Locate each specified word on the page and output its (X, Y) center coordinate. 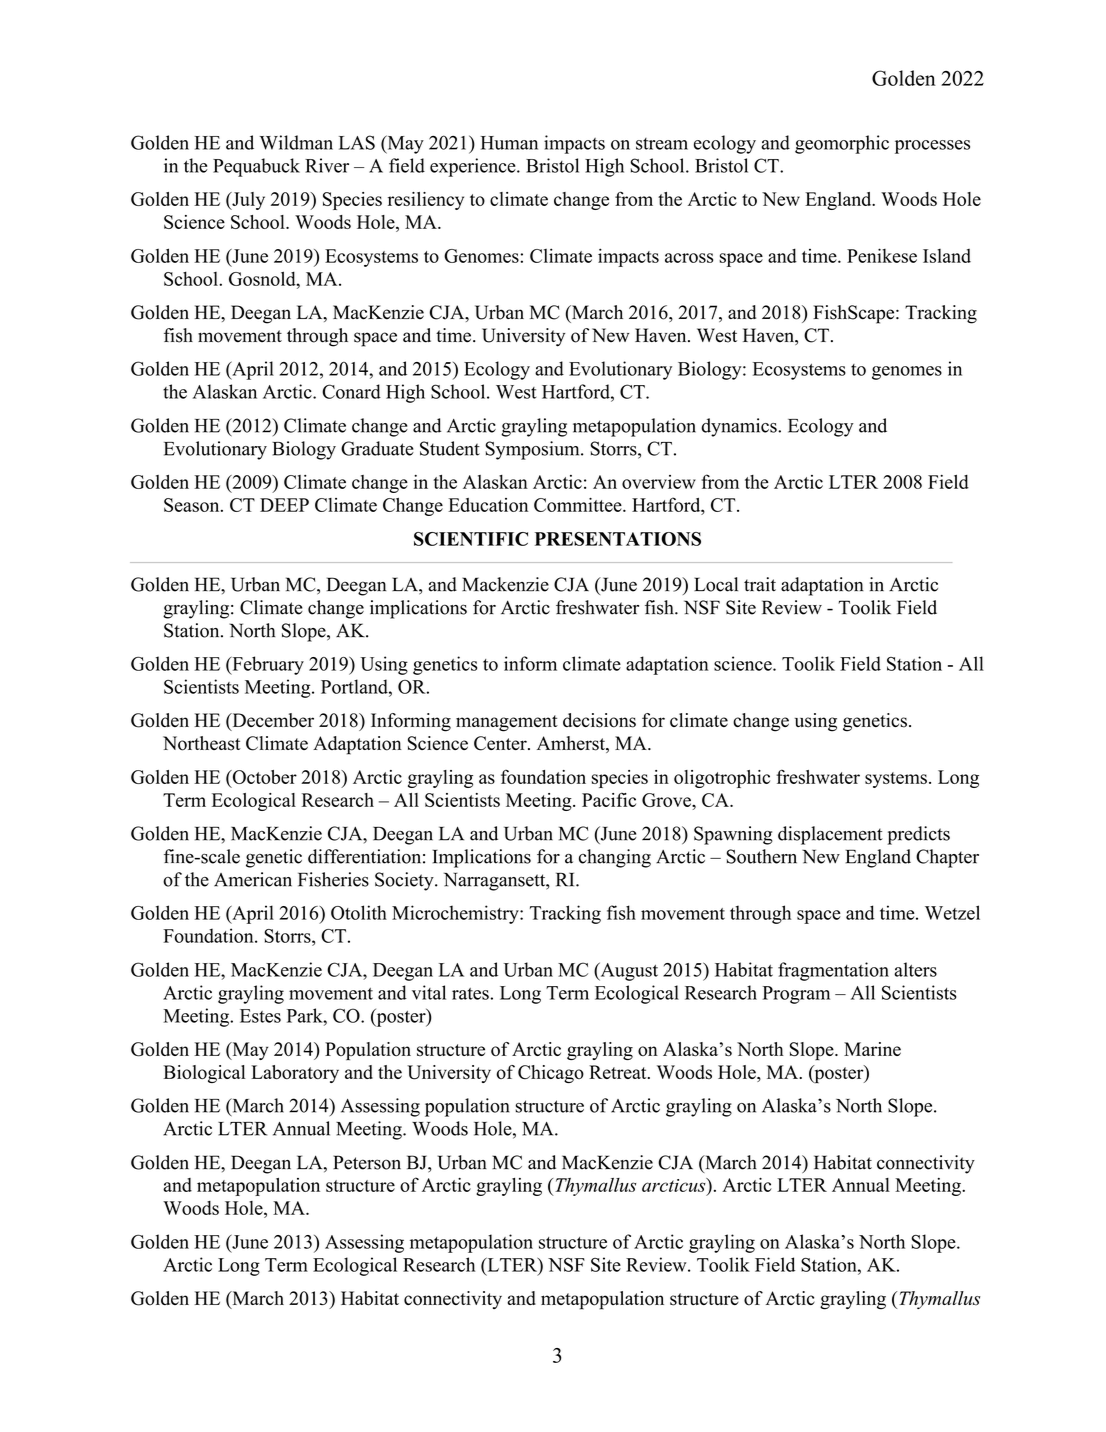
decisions (599, 720)
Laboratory (295, 1074)
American (253, 879)
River (327, 165)
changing (615, 858)
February (267, 665)
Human (509, 143)
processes (932, 147)
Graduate (377, 448)
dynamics (740, 427)
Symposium (534, 450)
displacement (830, 835)
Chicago (551, 1074)
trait (760, 584)
